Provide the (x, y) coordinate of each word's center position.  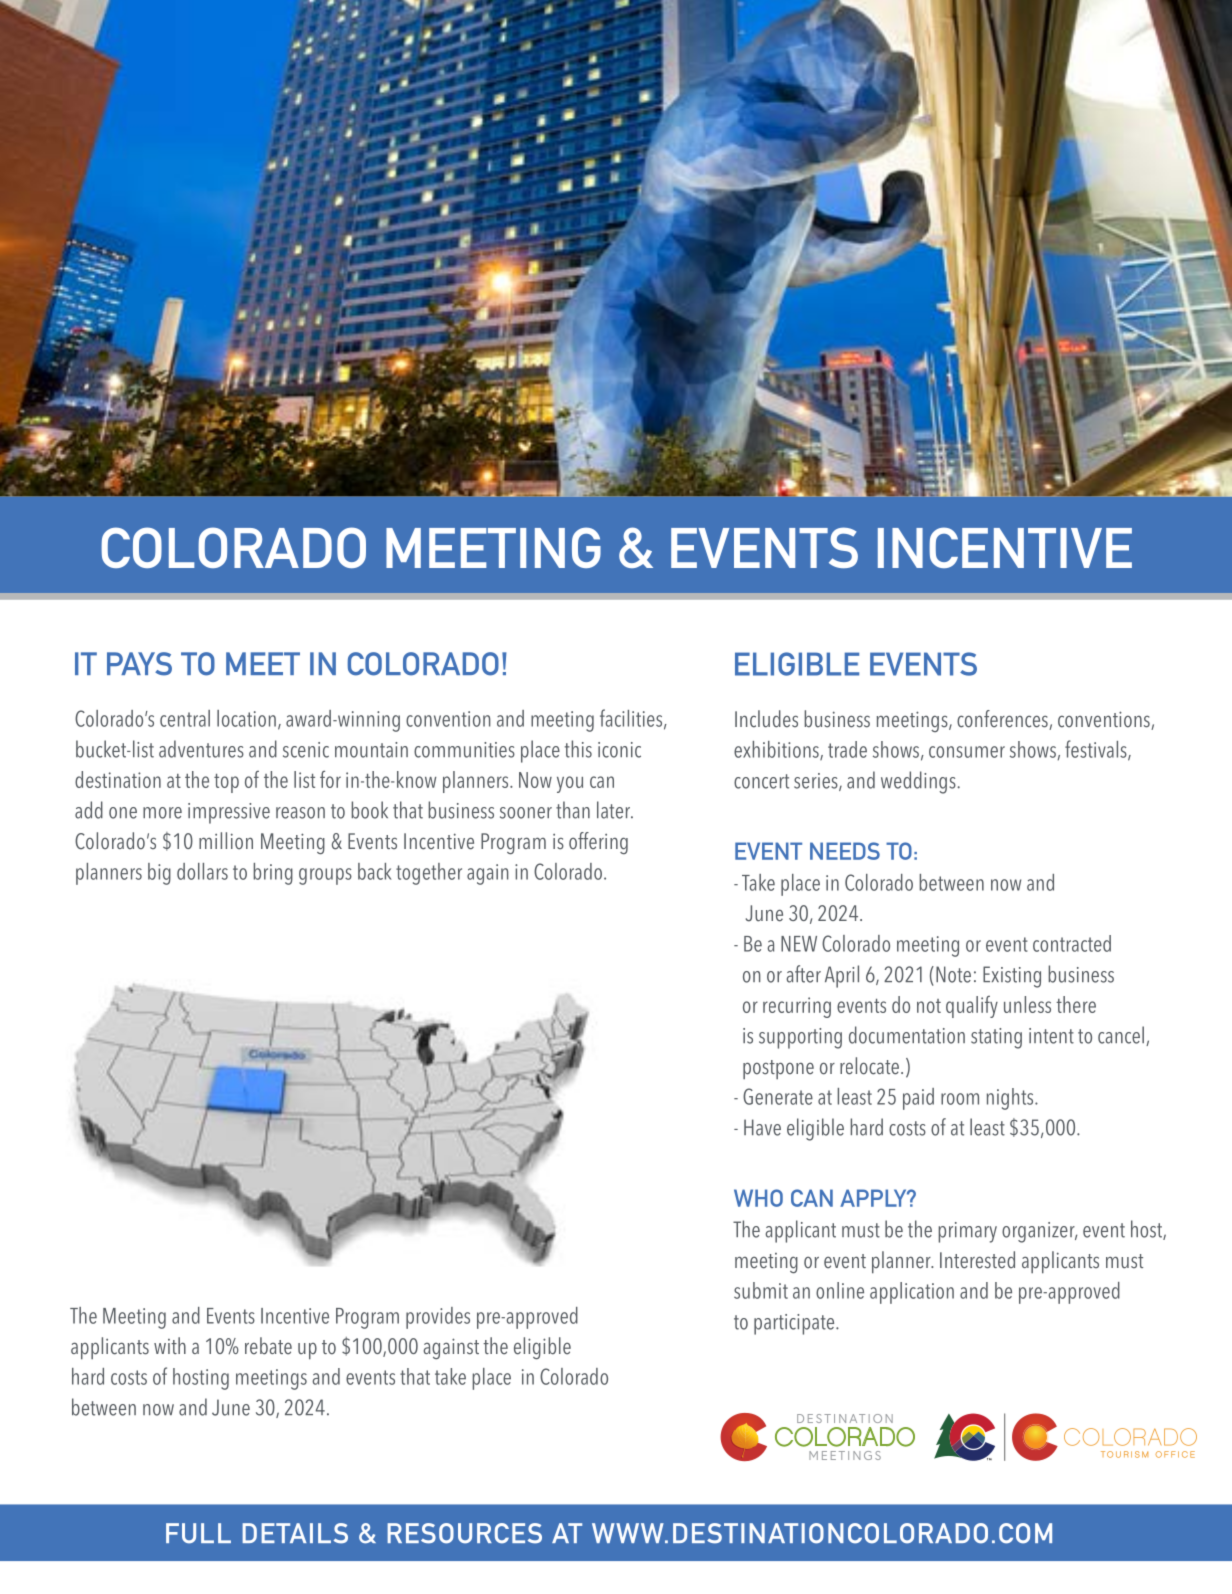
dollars (202, 871)
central (185, 718)
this (578, 749)
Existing (1012, 977)
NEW (799, 944)
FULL (198, 1533)
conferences (1003, 720)
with (170, 1345)
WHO (758, 1198)
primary (967, 1232)
